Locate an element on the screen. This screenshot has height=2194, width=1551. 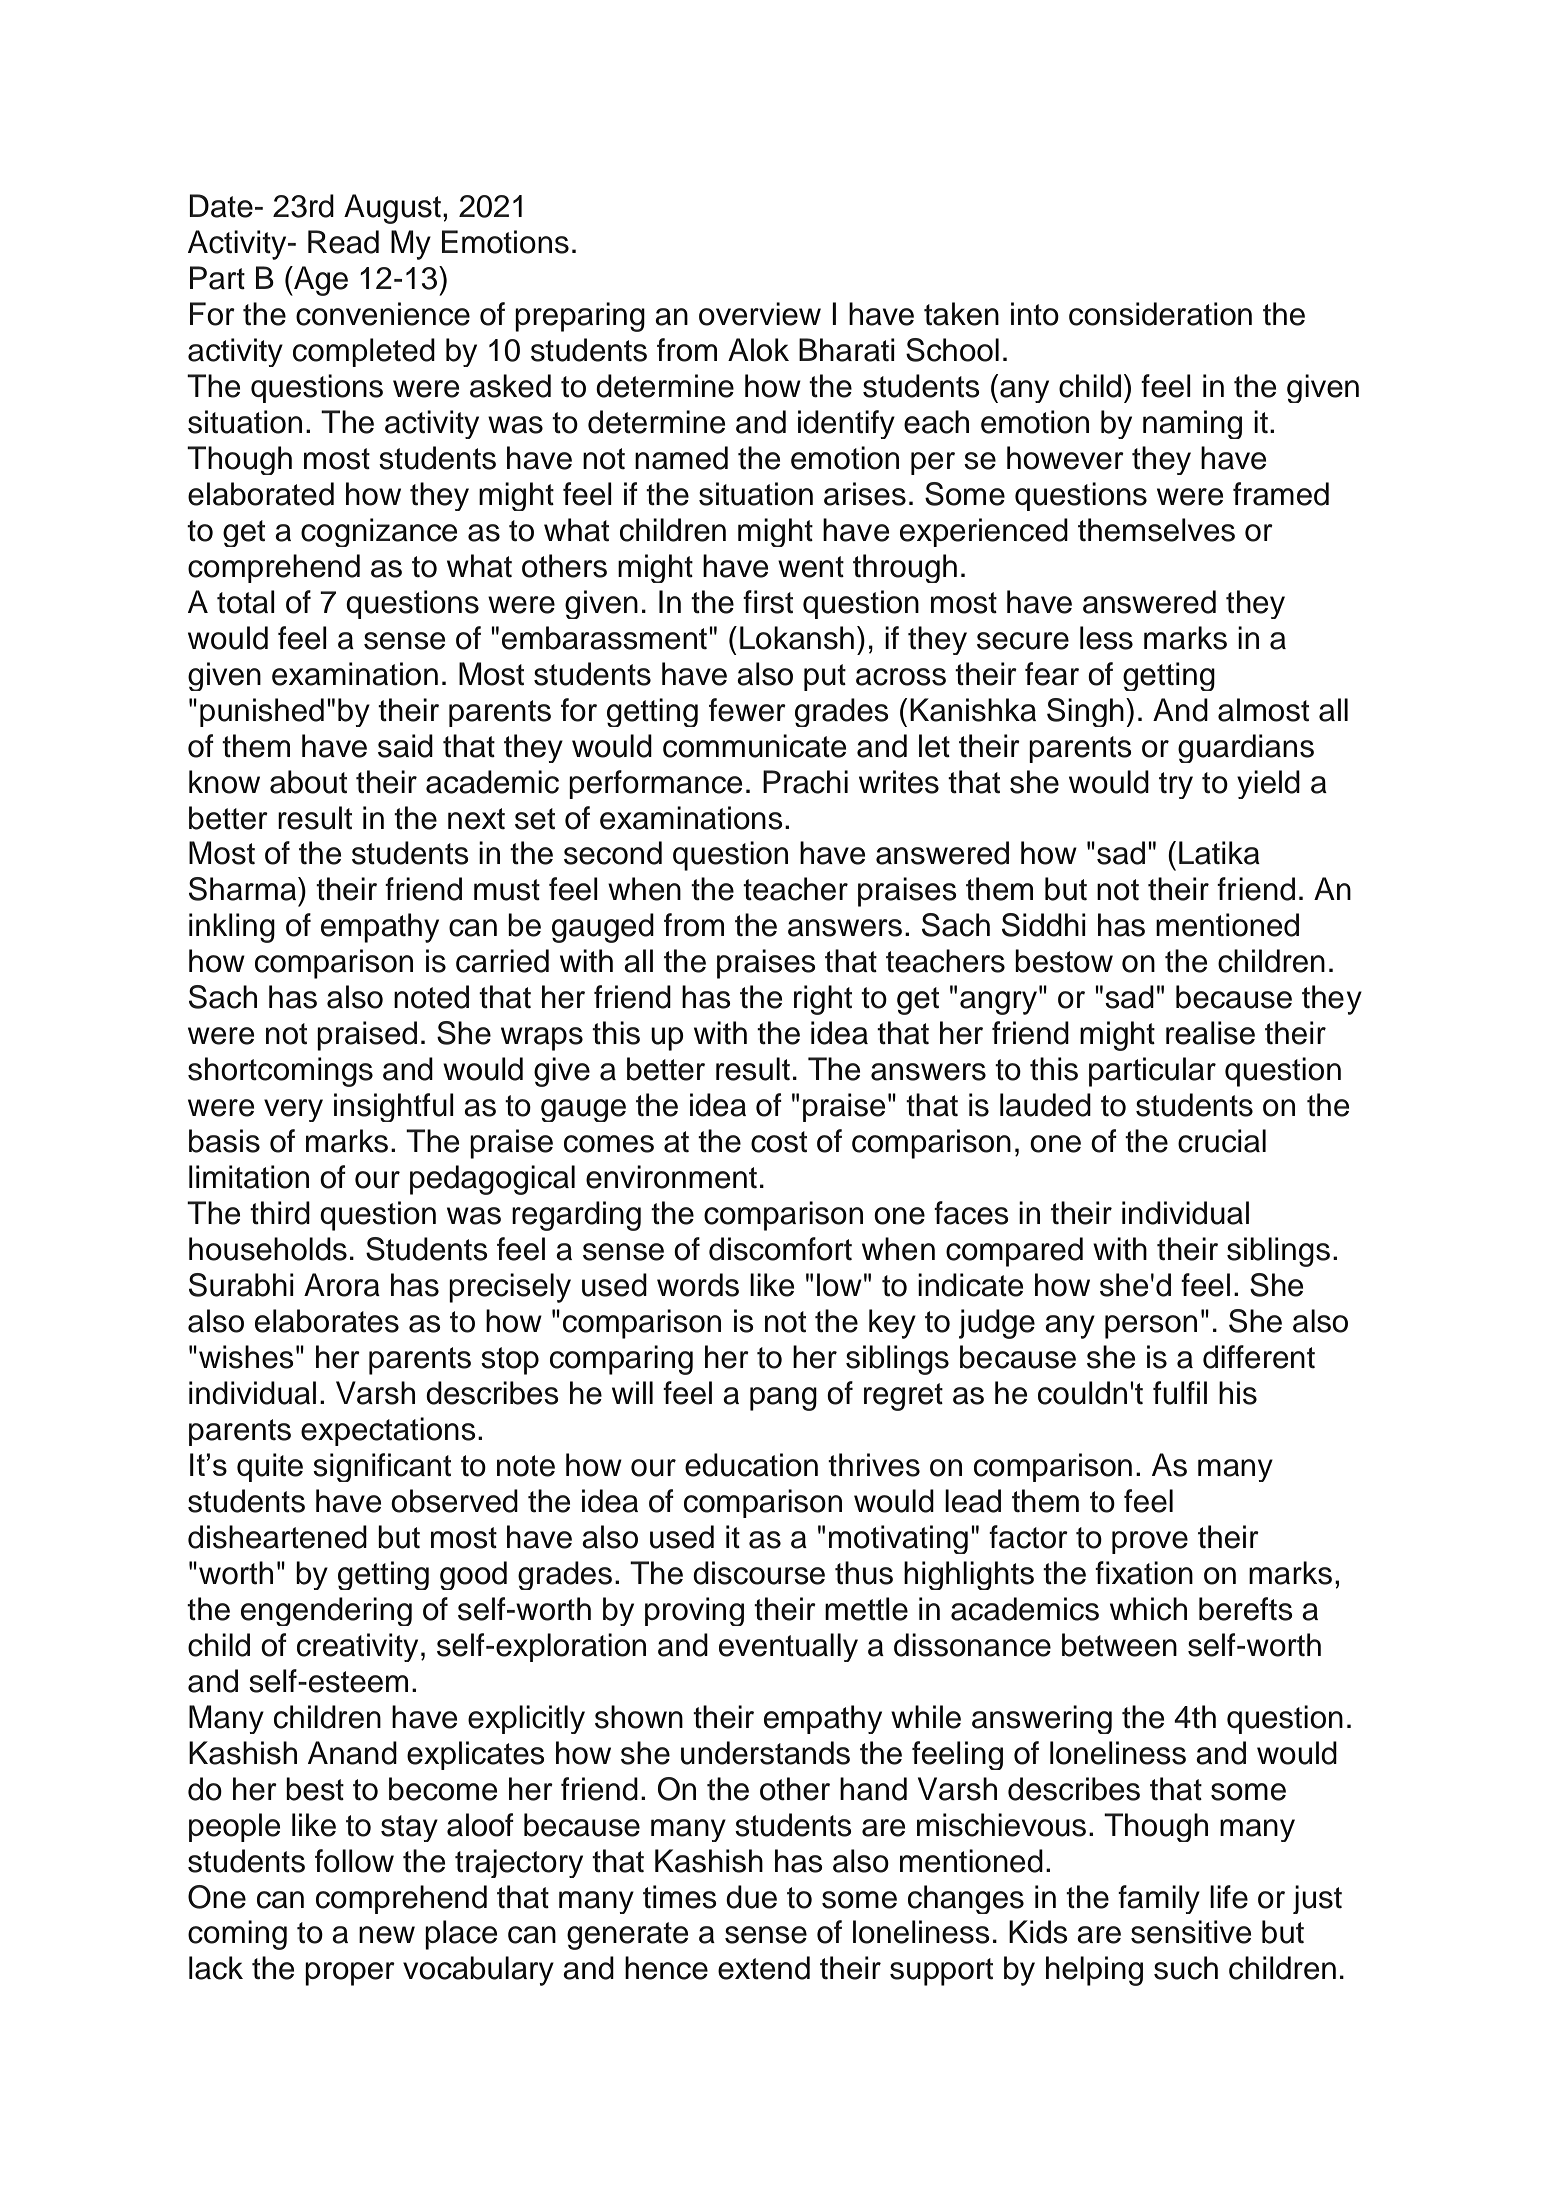
crucial is located at coordinates (1222, 1141).
